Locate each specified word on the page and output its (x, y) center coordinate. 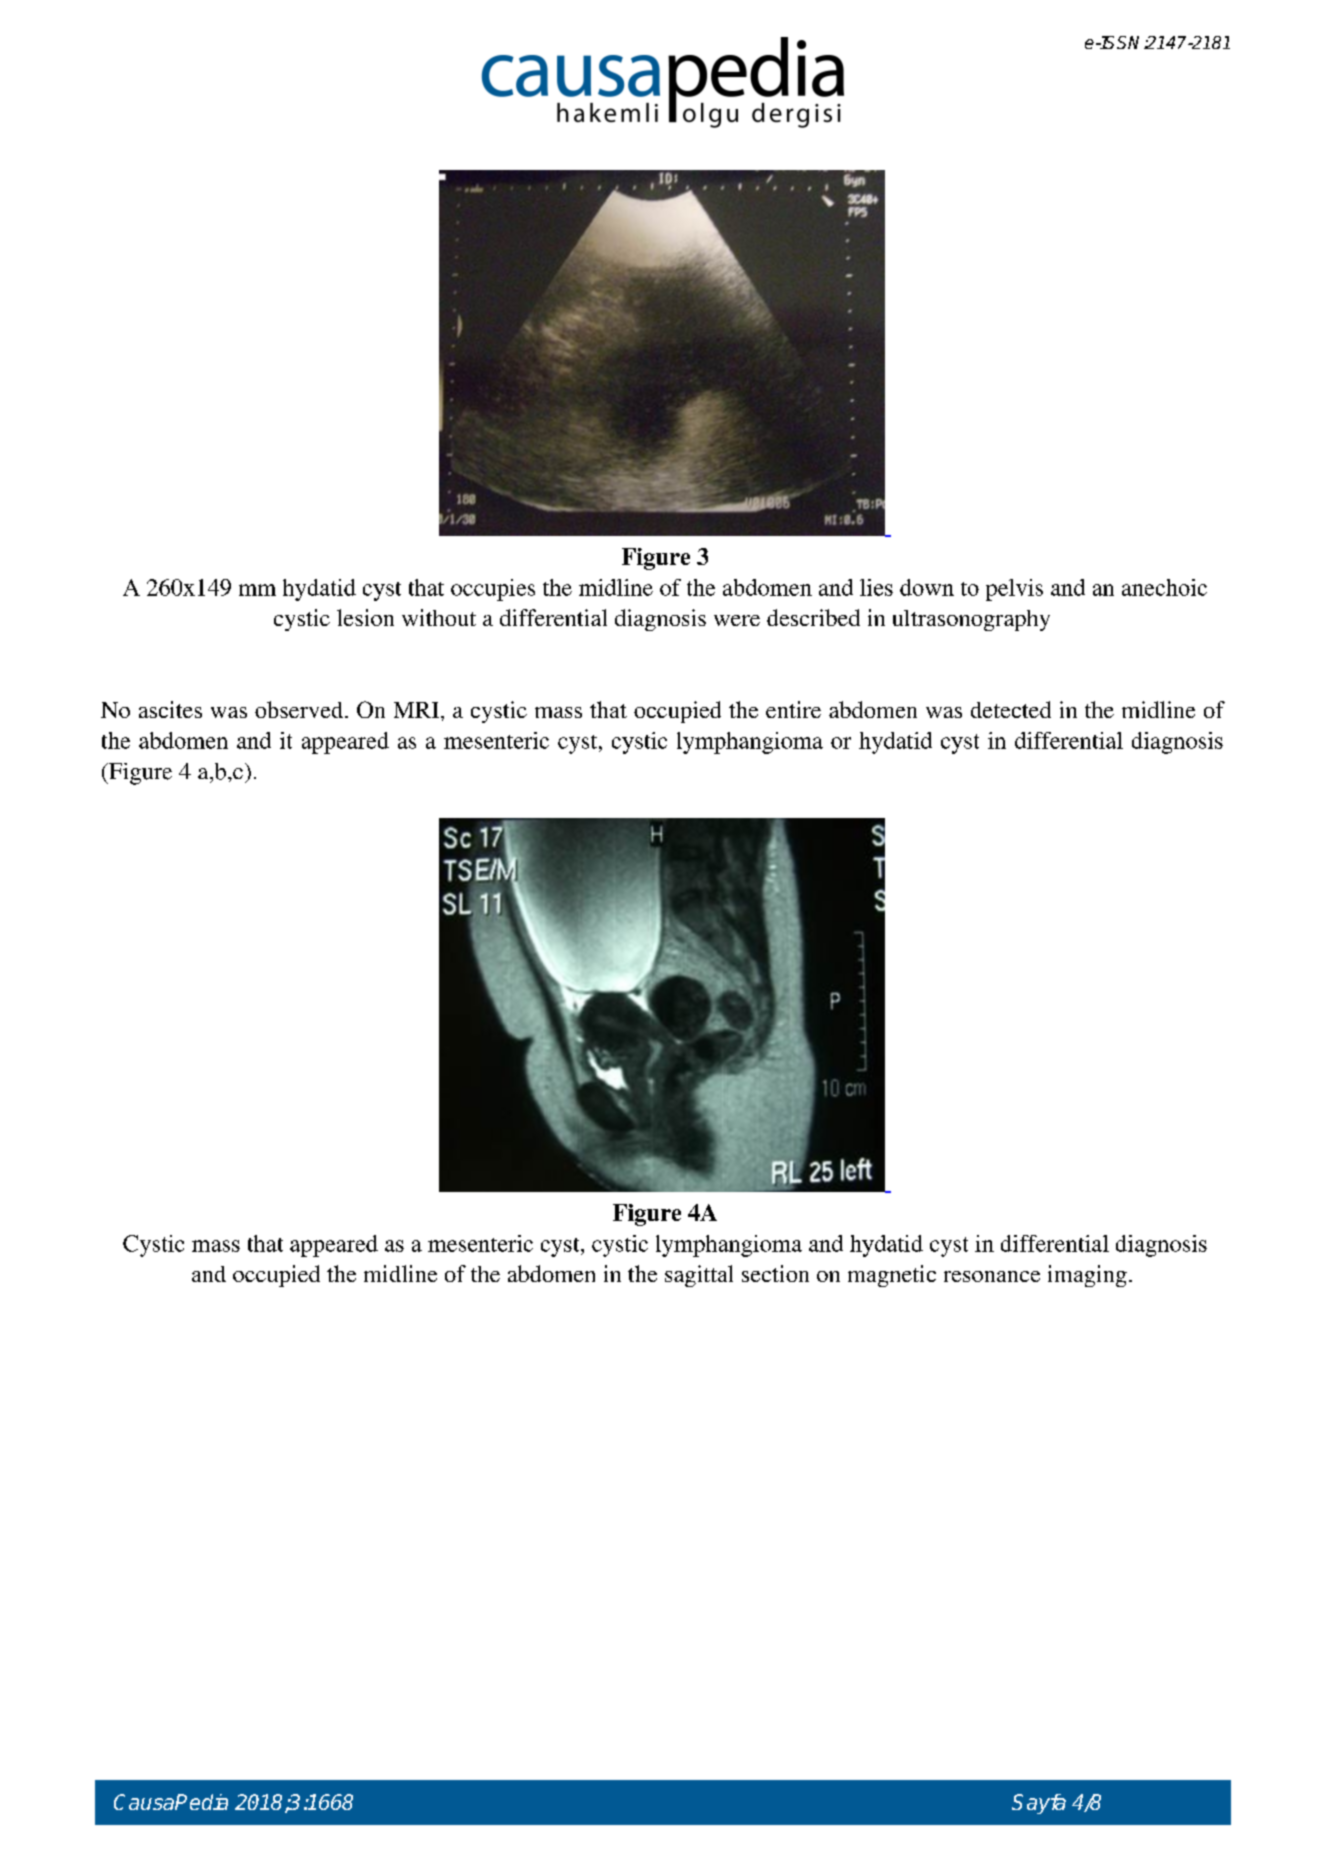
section (775, 1273)
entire (793, 709)
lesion (365, 617)
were (737, 620)
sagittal (699, 1276)
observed (300, 709)
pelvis (1014, 590)
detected (1011, 709)
